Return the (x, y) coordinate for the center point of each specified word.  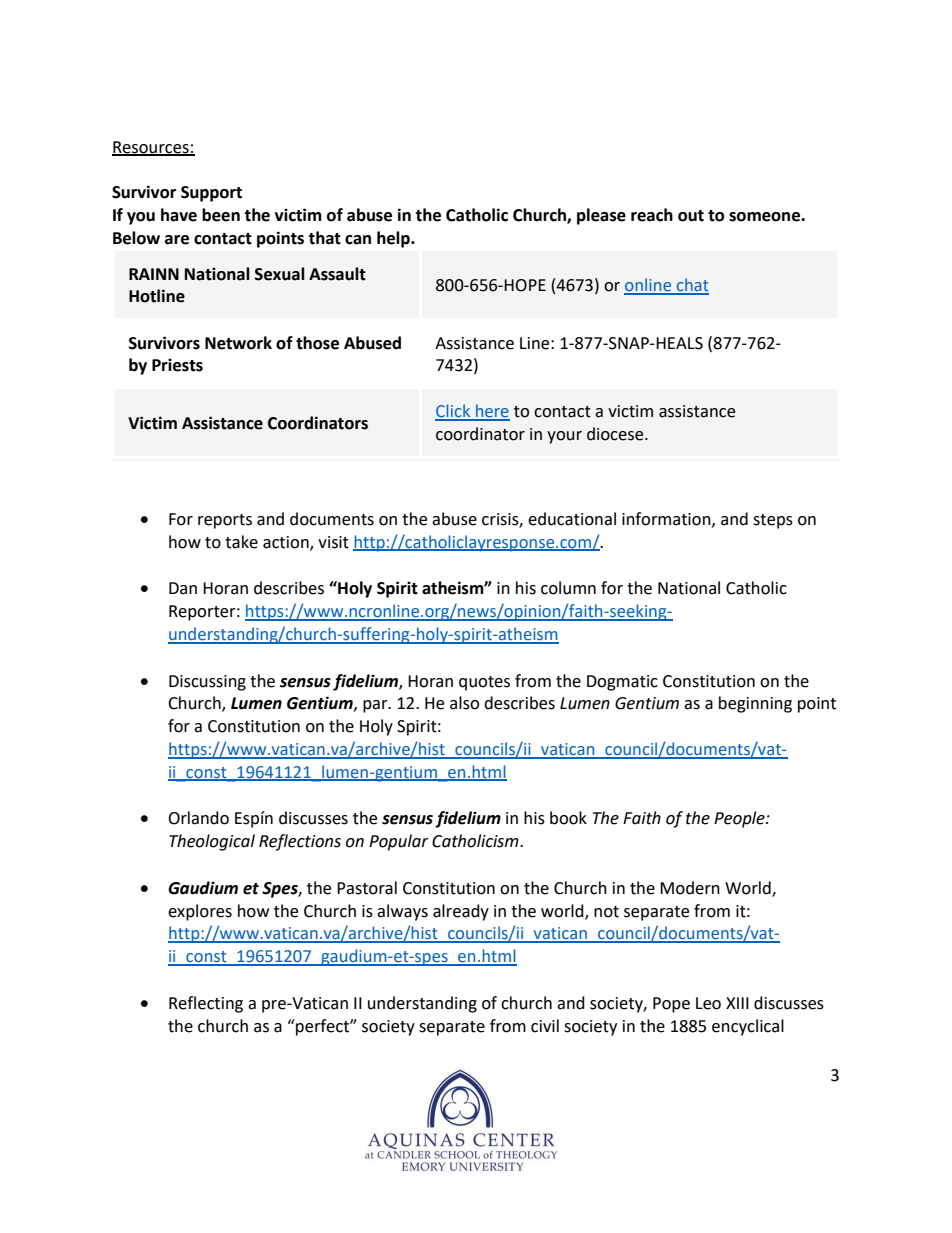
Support (211, 194)
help (394, 239)
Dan (183, 588)
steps (773, 521)
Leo (708, 1003)
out (691, 216)
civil (545, 1026)
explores (200, 912)
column (568, 588)
